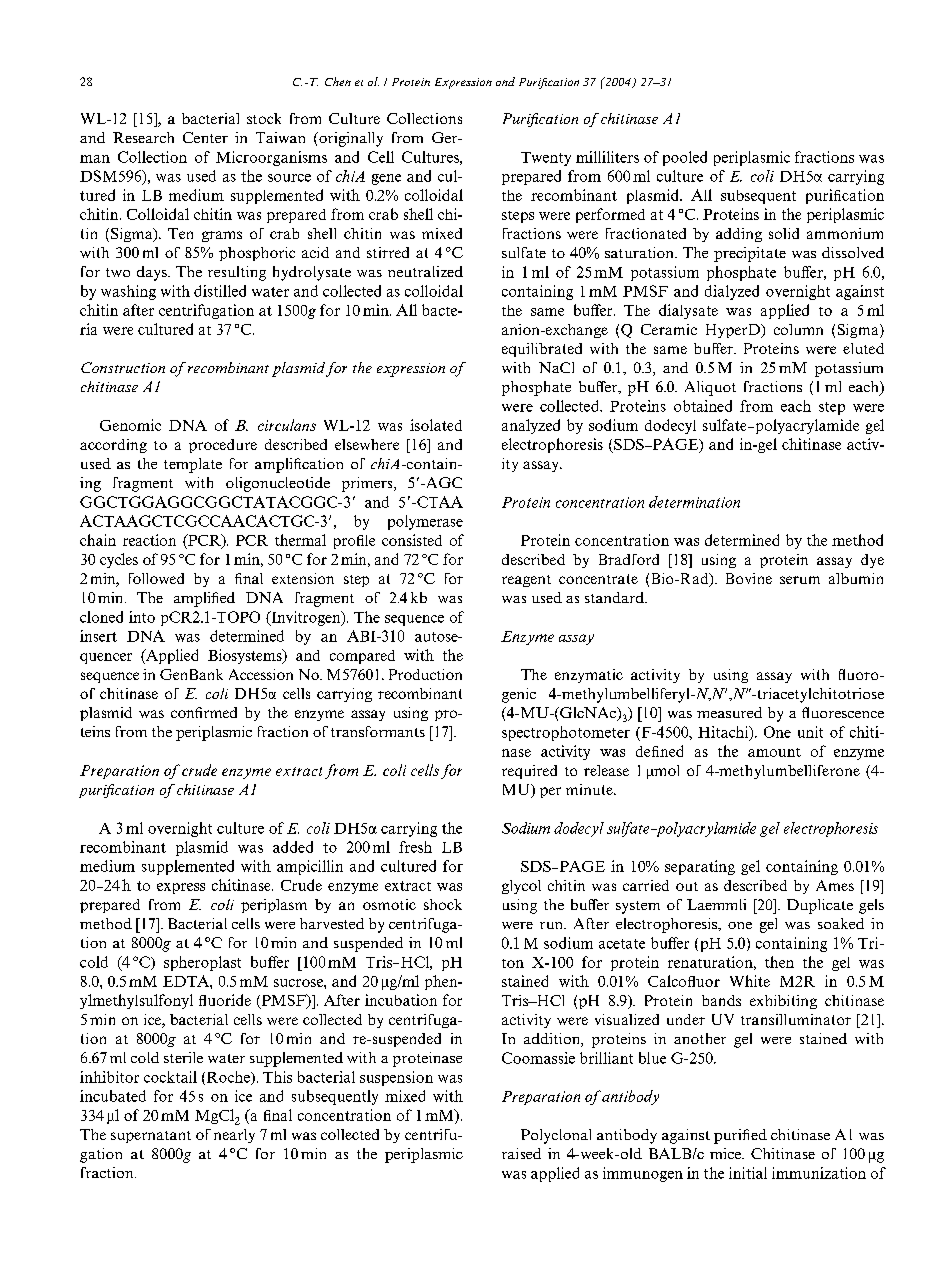 The image size is (952, 1271). I want to click on Duplicate, so click(820, 906).
